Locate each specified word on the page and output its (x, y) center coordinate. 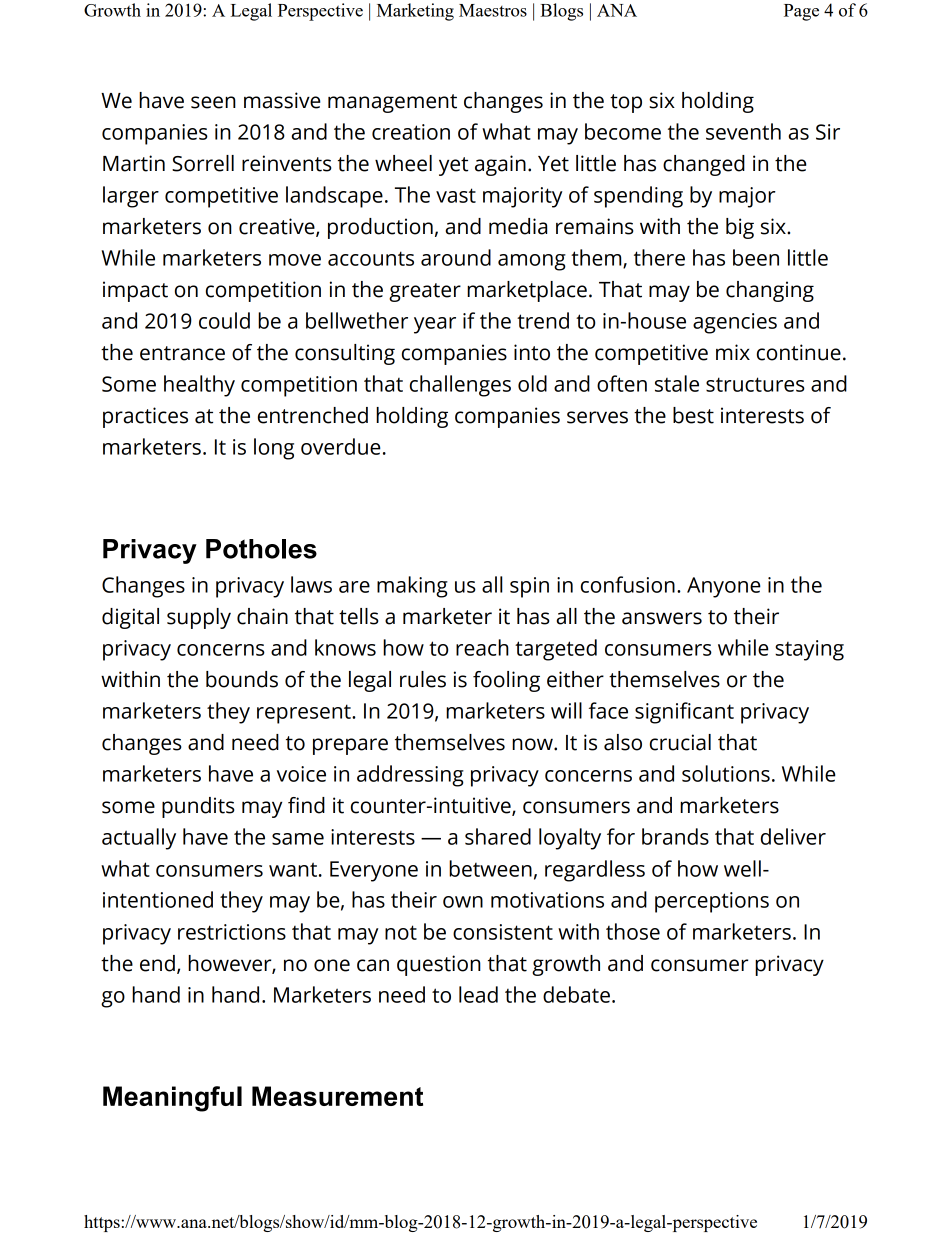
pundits (198, 807)
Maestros (493, 10)
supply (199, 618)
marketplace (527, 291)
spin (529, 587)
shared (498, 836)
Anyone (724, 587)
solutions (726, 773)
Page (801, 12)
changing (770, 291)
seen (213, 102)
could (224, 320)
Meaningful (172, 1099)
